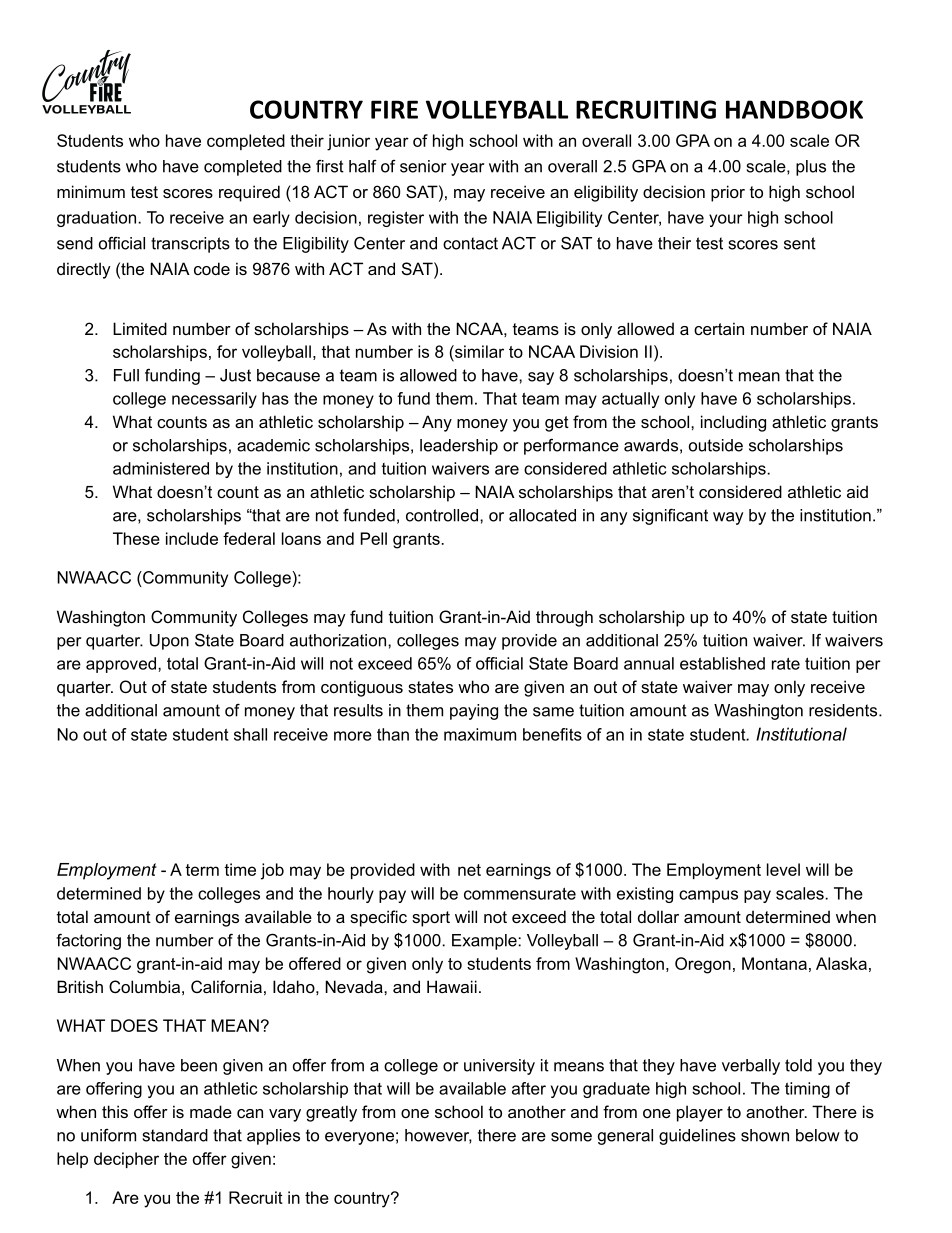 The width and height of the screenshot is (952, 1233). I want to click on Full, so click(126, 375).
